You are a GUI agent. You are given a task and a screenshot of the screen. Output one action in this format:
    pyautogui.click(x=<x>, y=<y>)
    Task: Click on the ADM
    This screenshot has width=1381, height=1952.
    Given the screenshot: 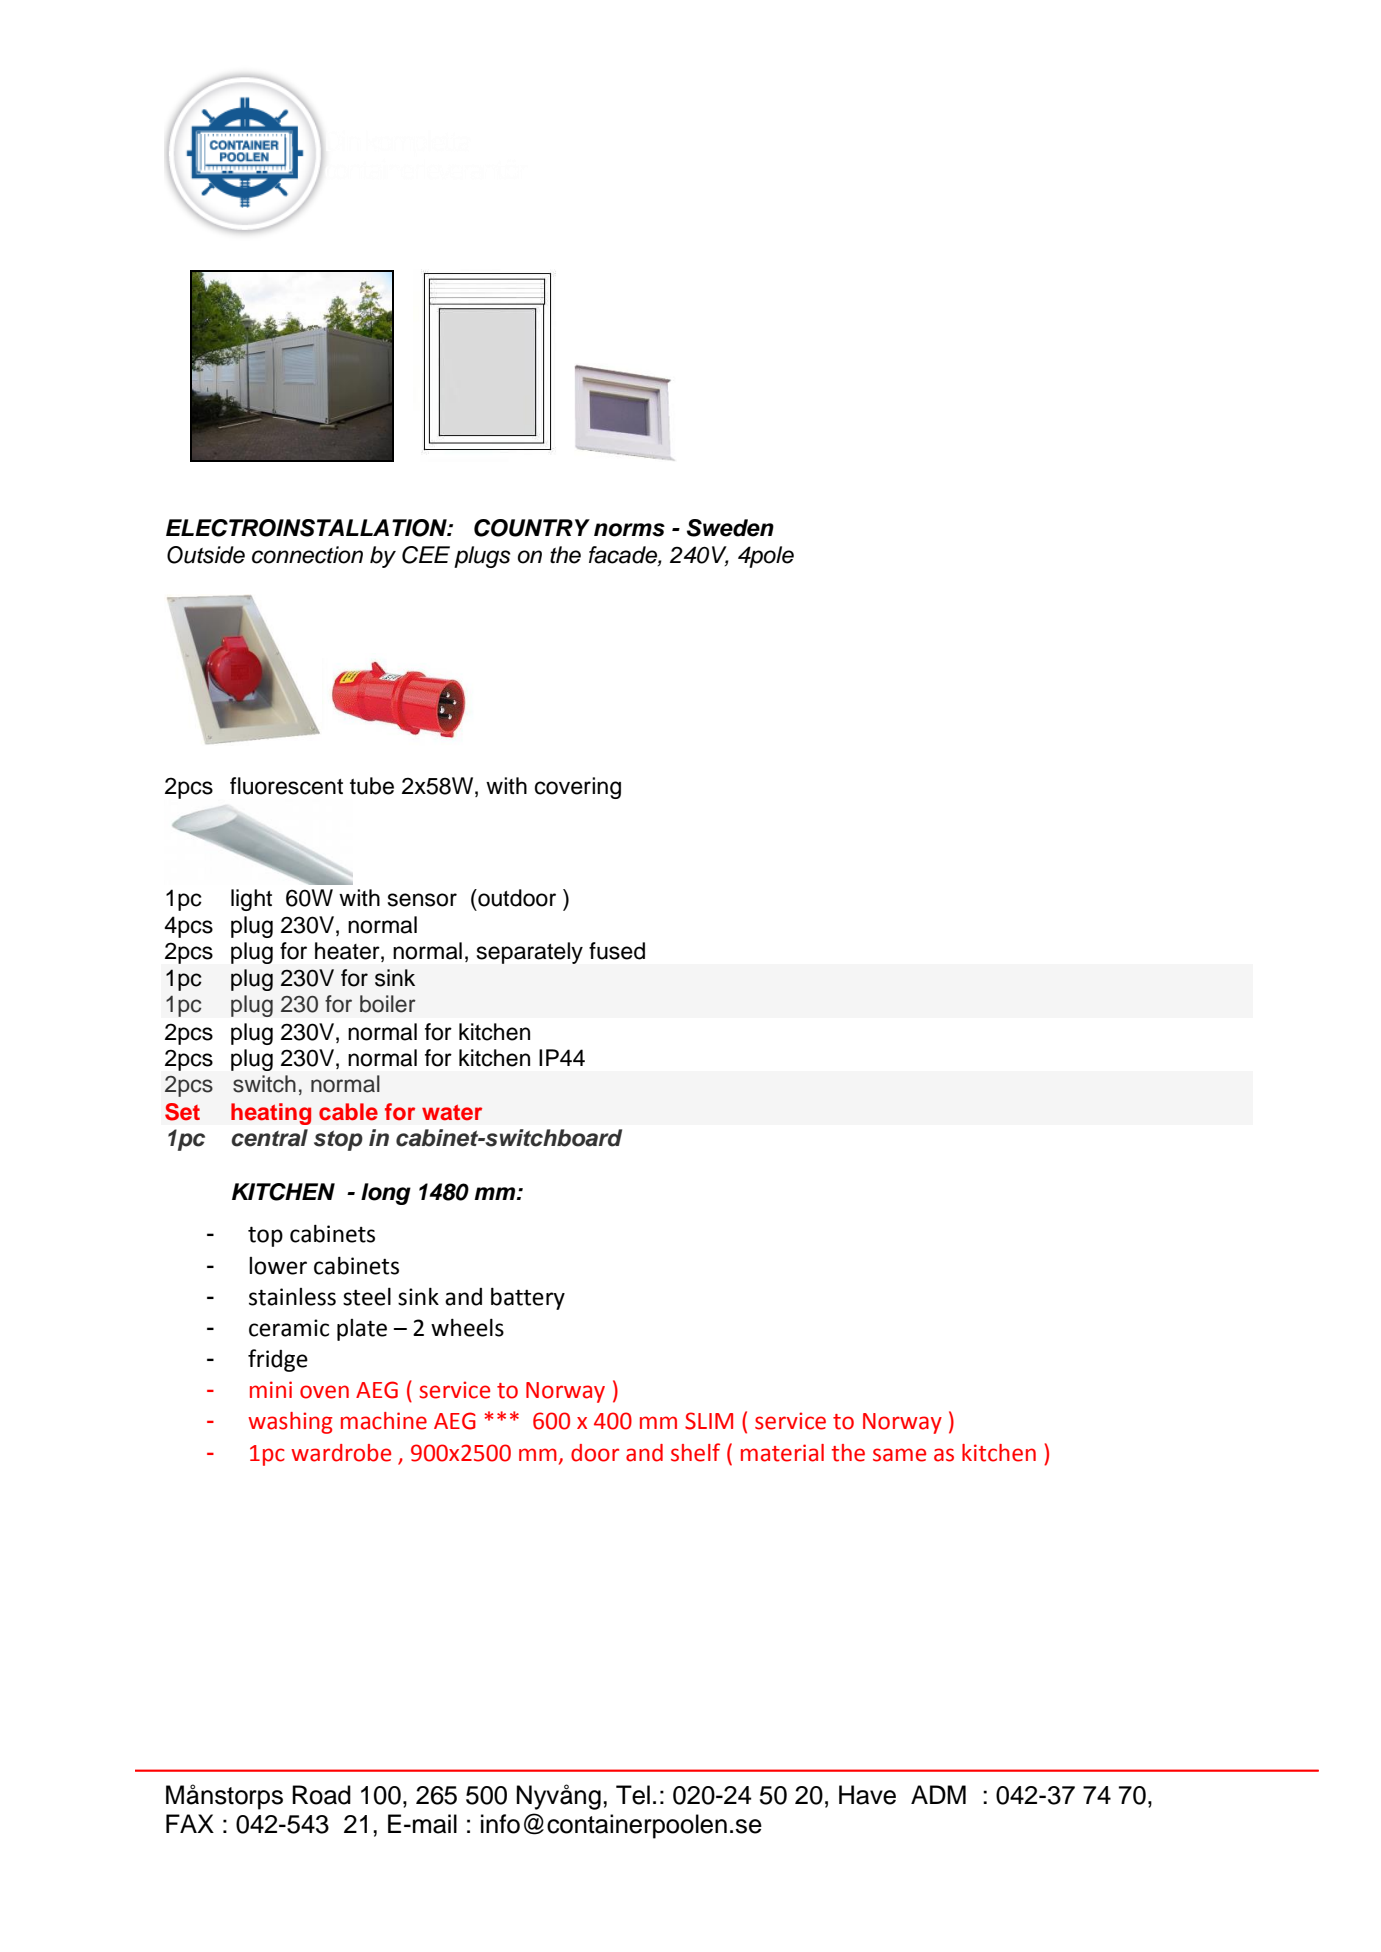 What is the action you would take?
    pyautogui.click(x=938, y=1794)
